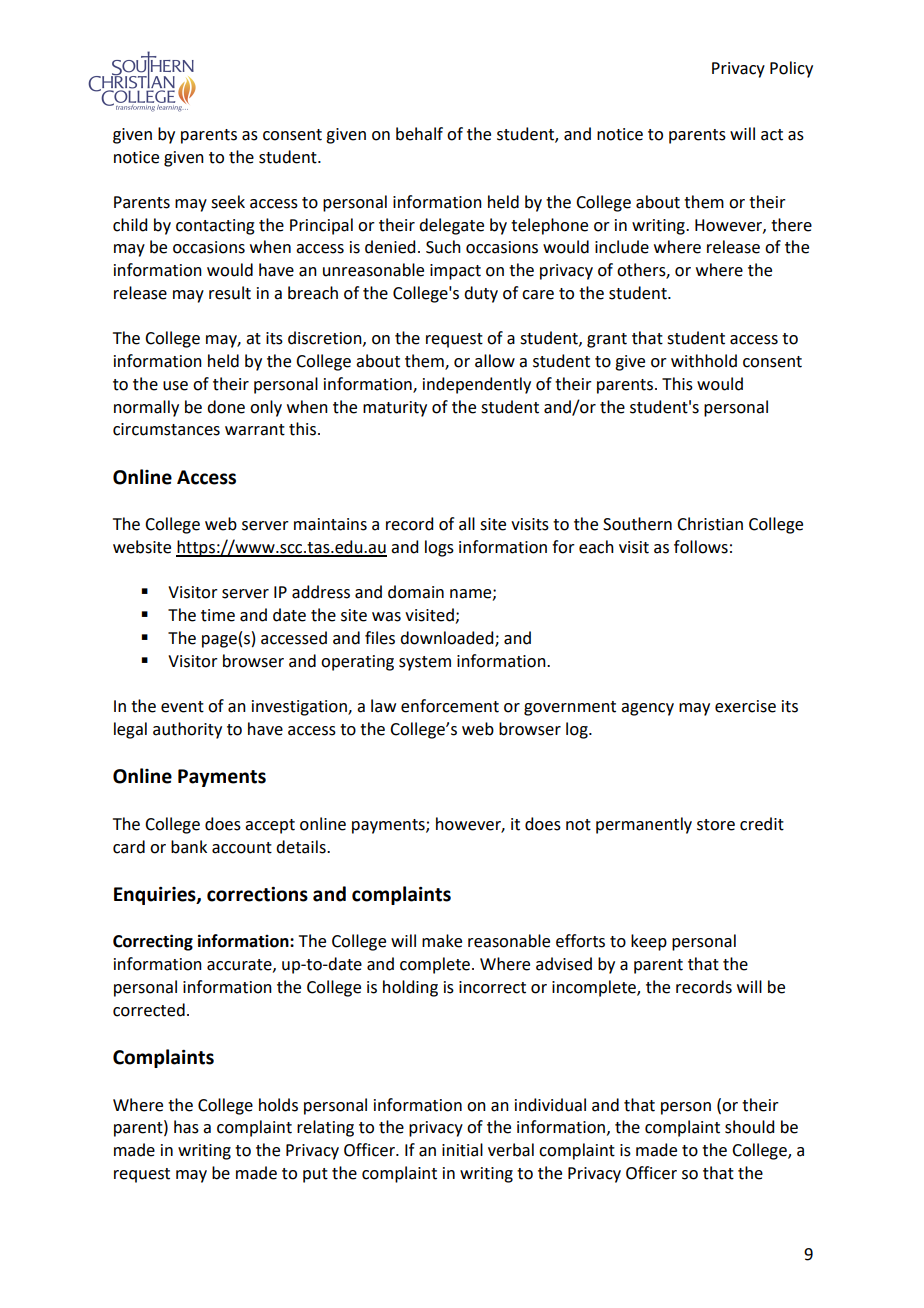 This screenshot has height=1308, width=924. What do you see at coordinates (448, 638) in the screenshot?
I see `downloaded` at bounding box center [448, 638].
